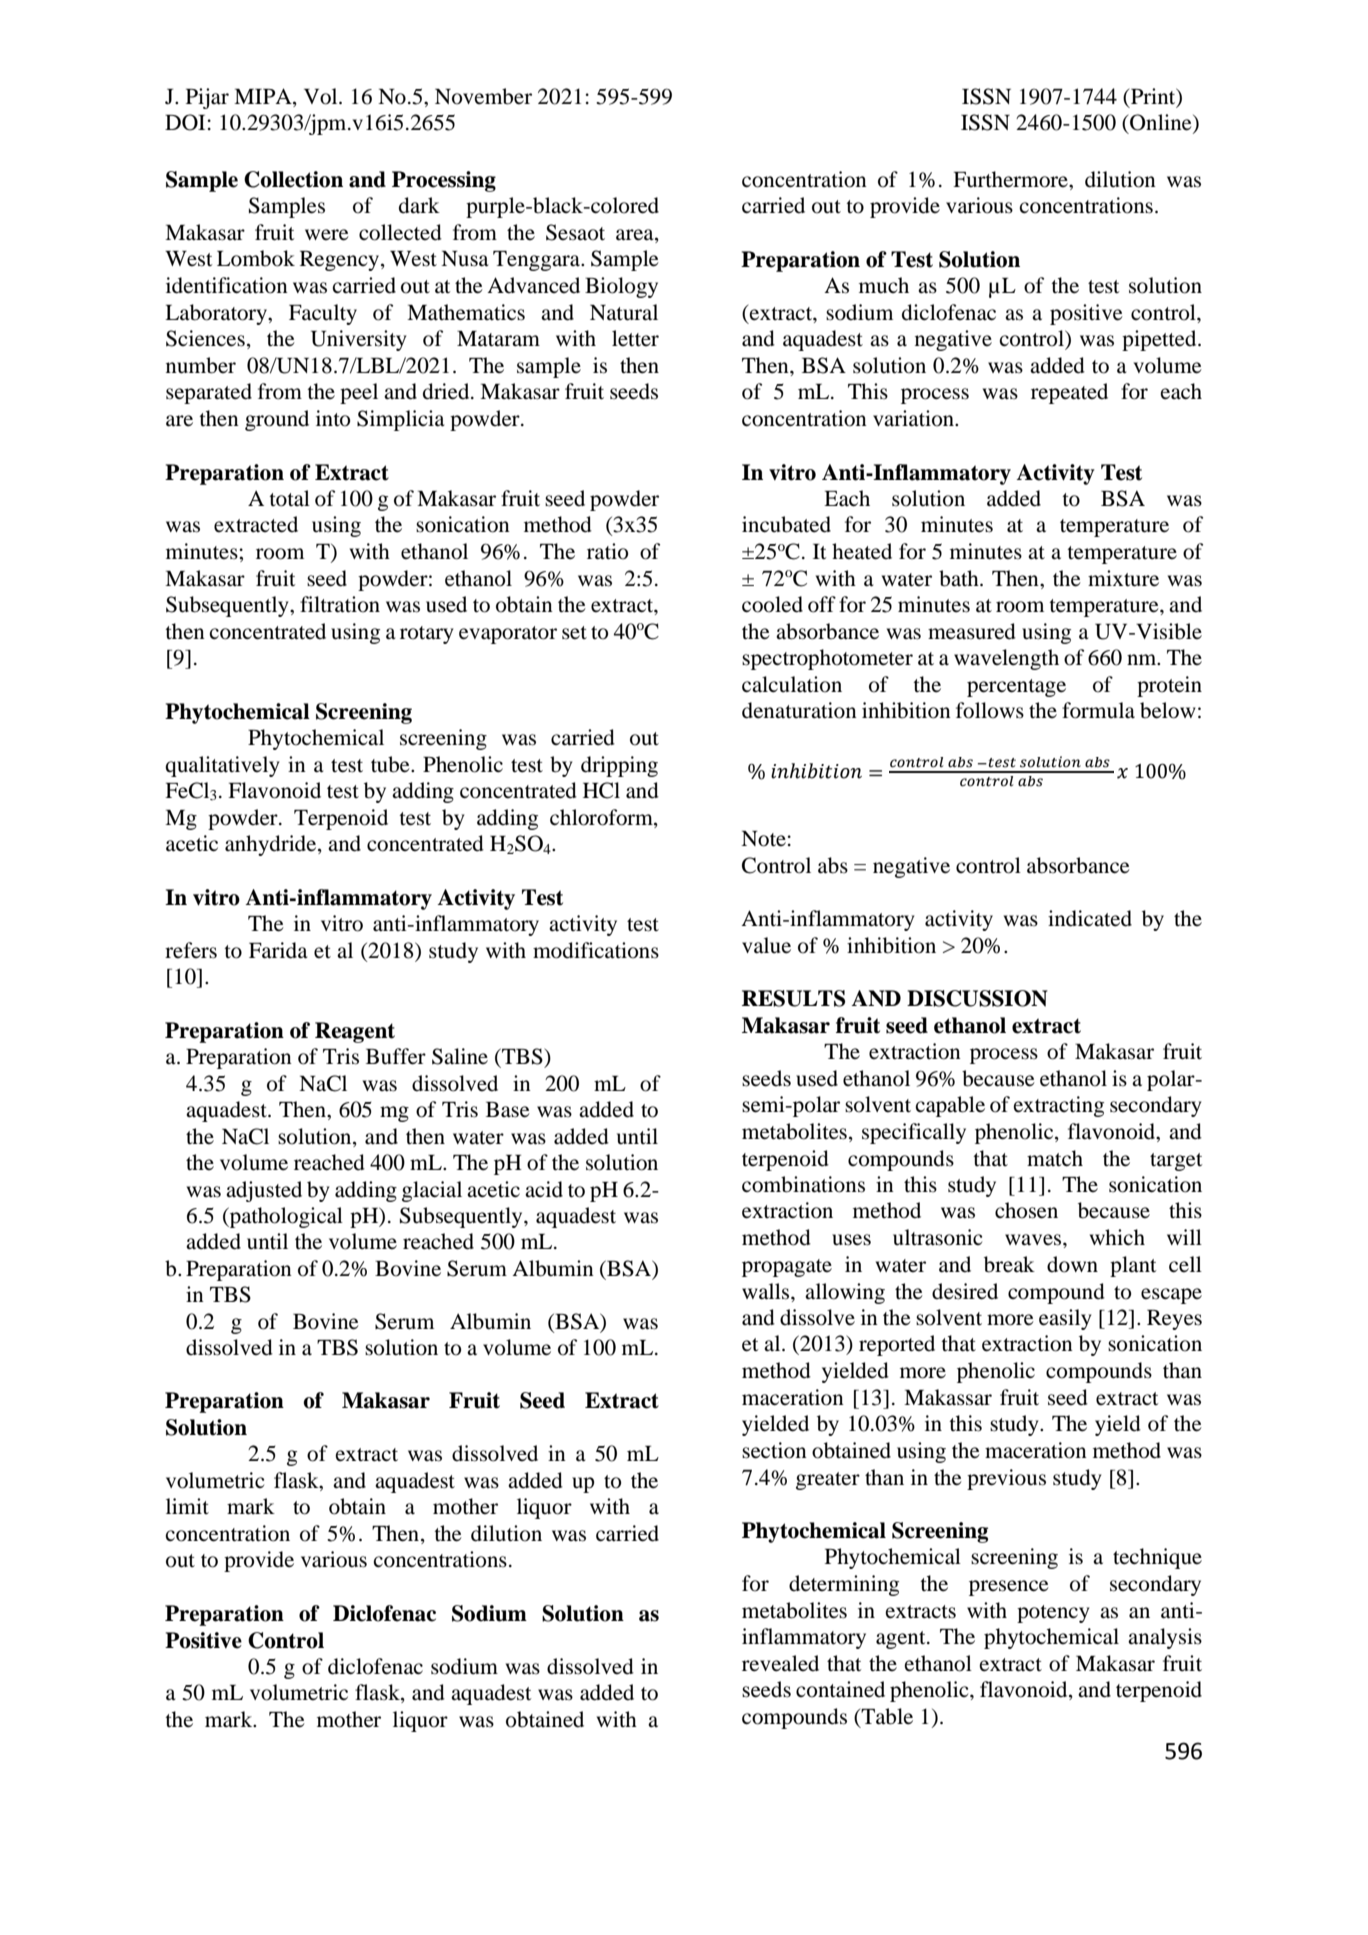 This document has width=1368, height=1935. What do you see at coordinates (1053, 1614) in the document?
I see `potency` at bounding box center [1053, 1614].
